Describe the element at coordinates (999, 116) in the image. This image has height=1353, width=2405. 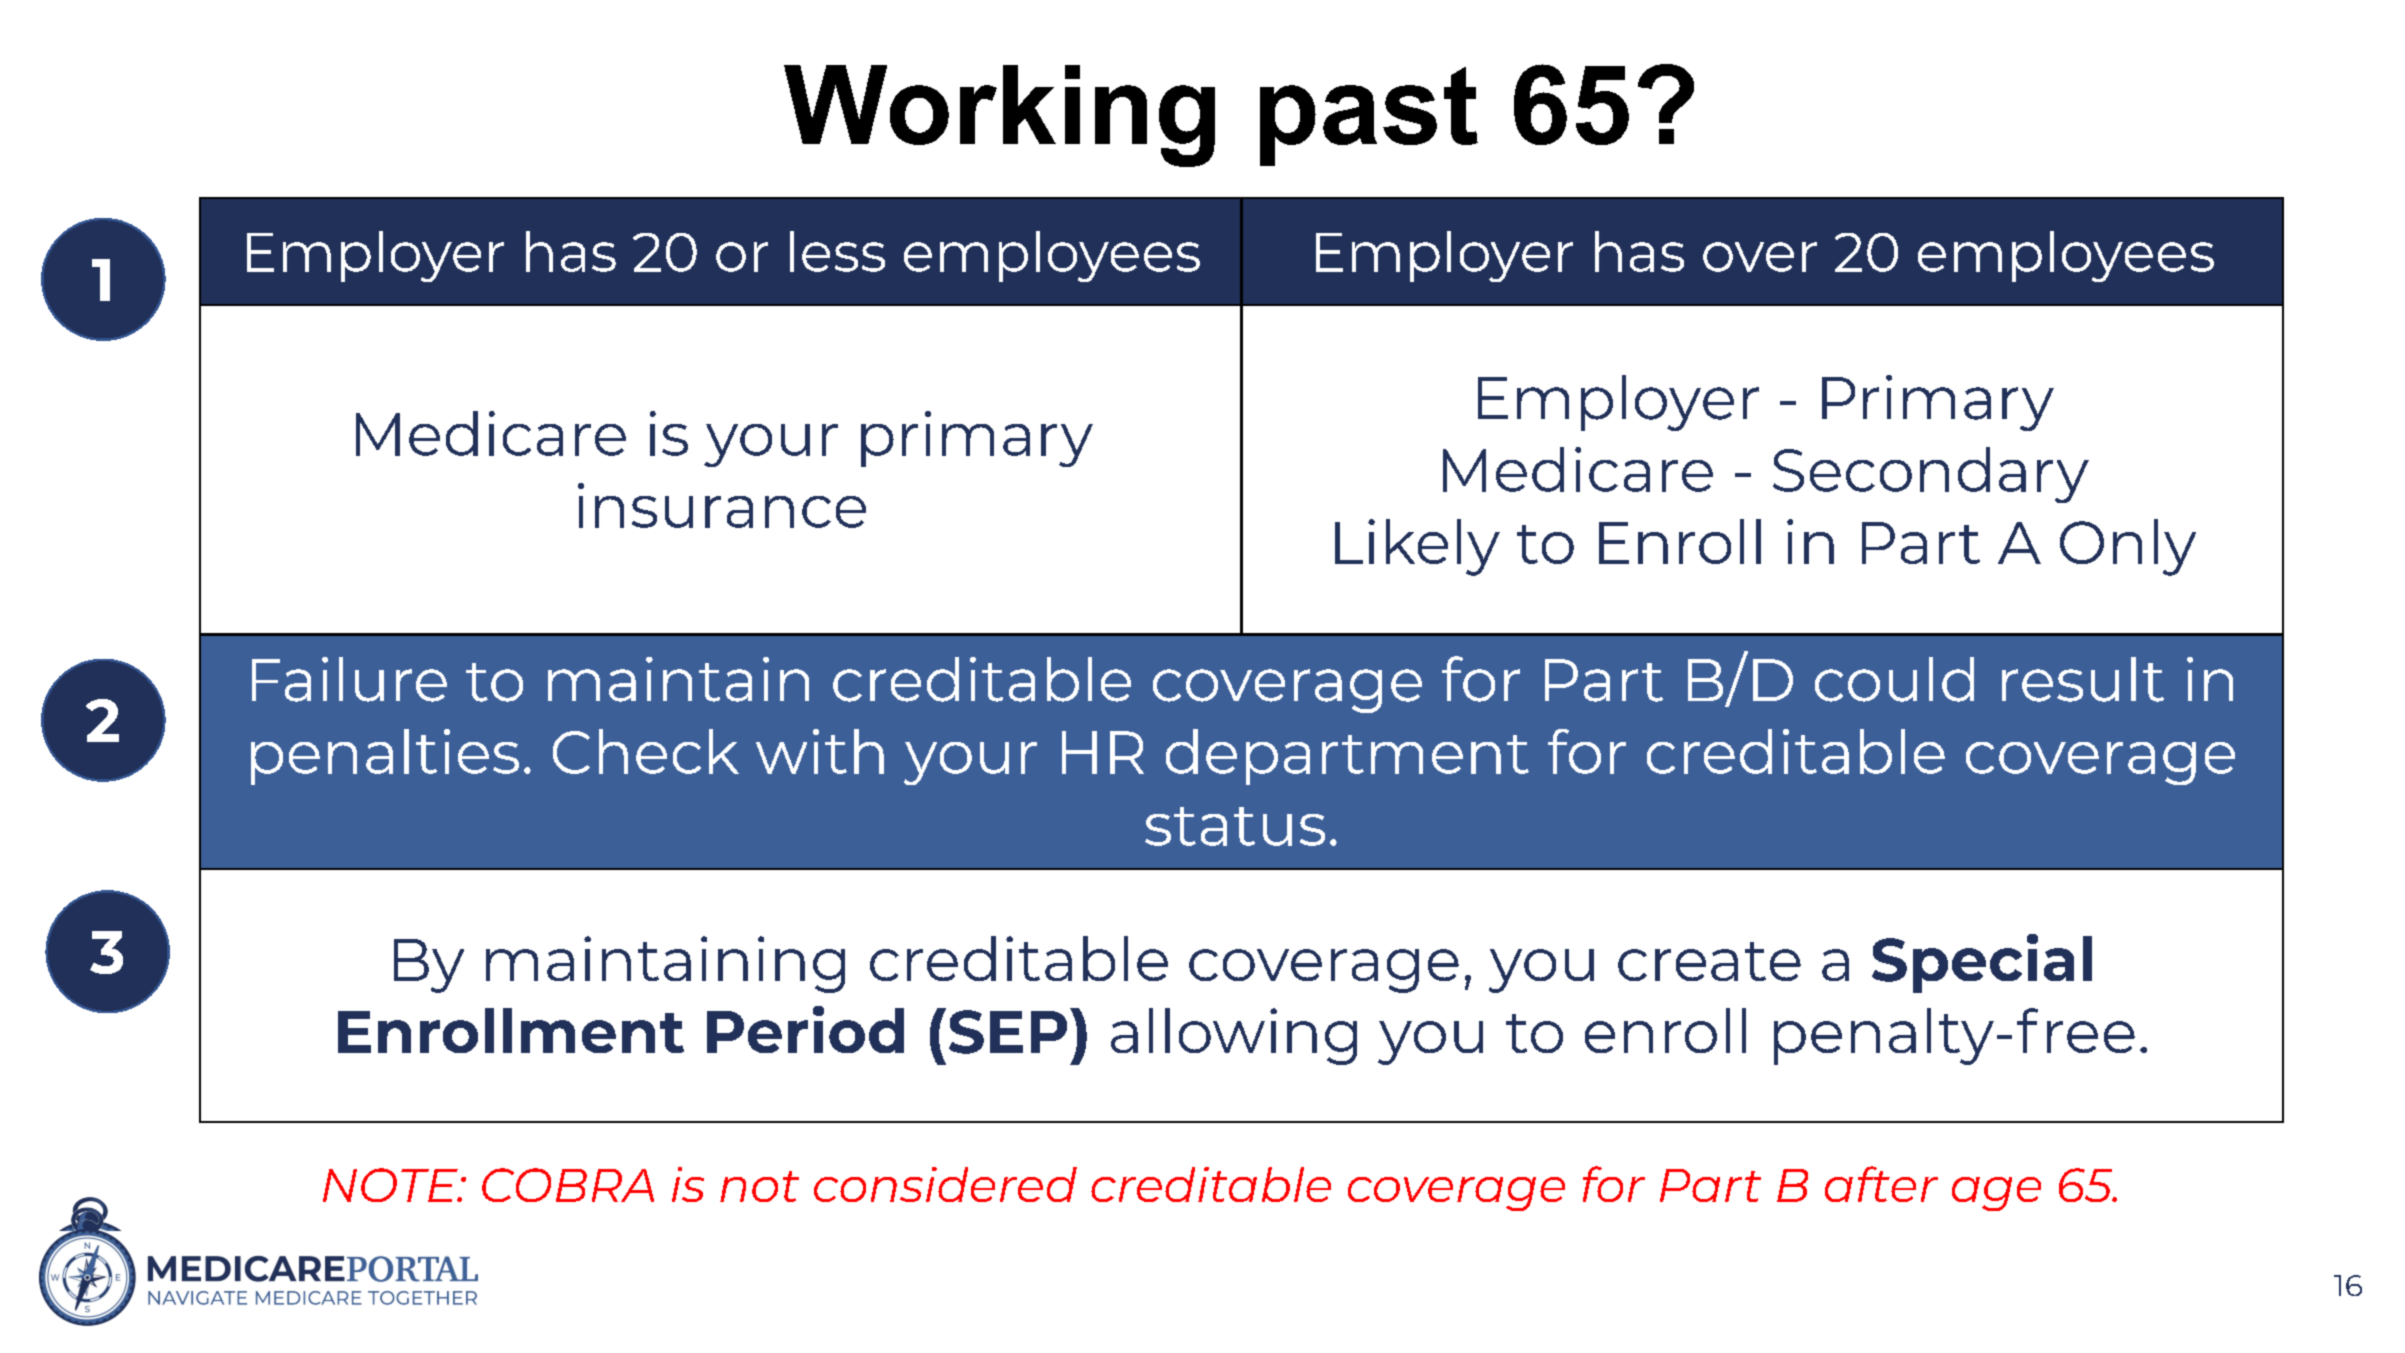
I see `Working` at that location.
